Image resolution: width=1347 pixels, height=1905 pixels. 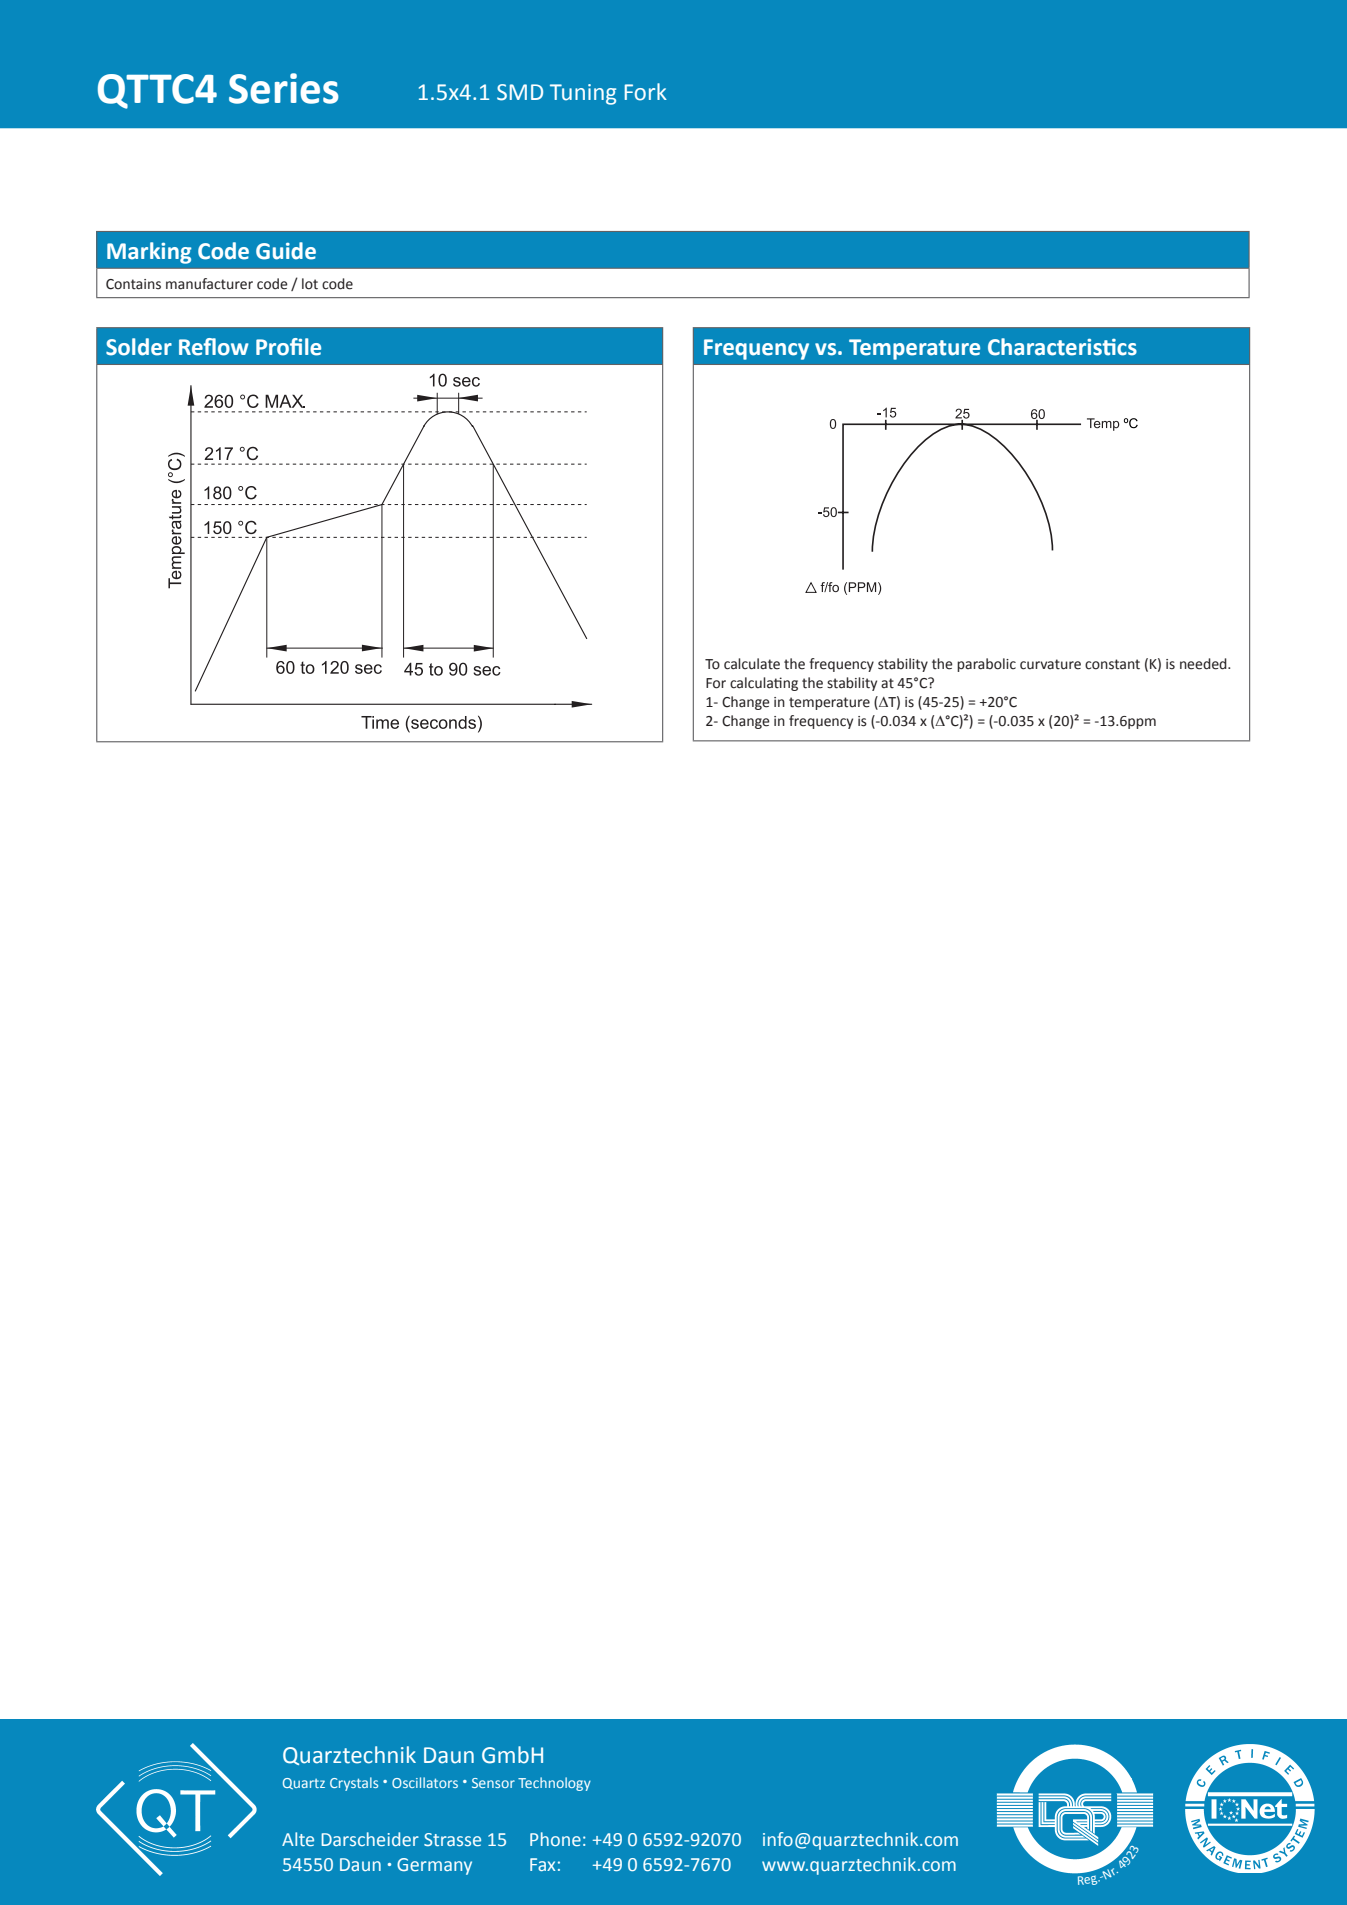 I want to click on Series, so click(x=284, y=88).
